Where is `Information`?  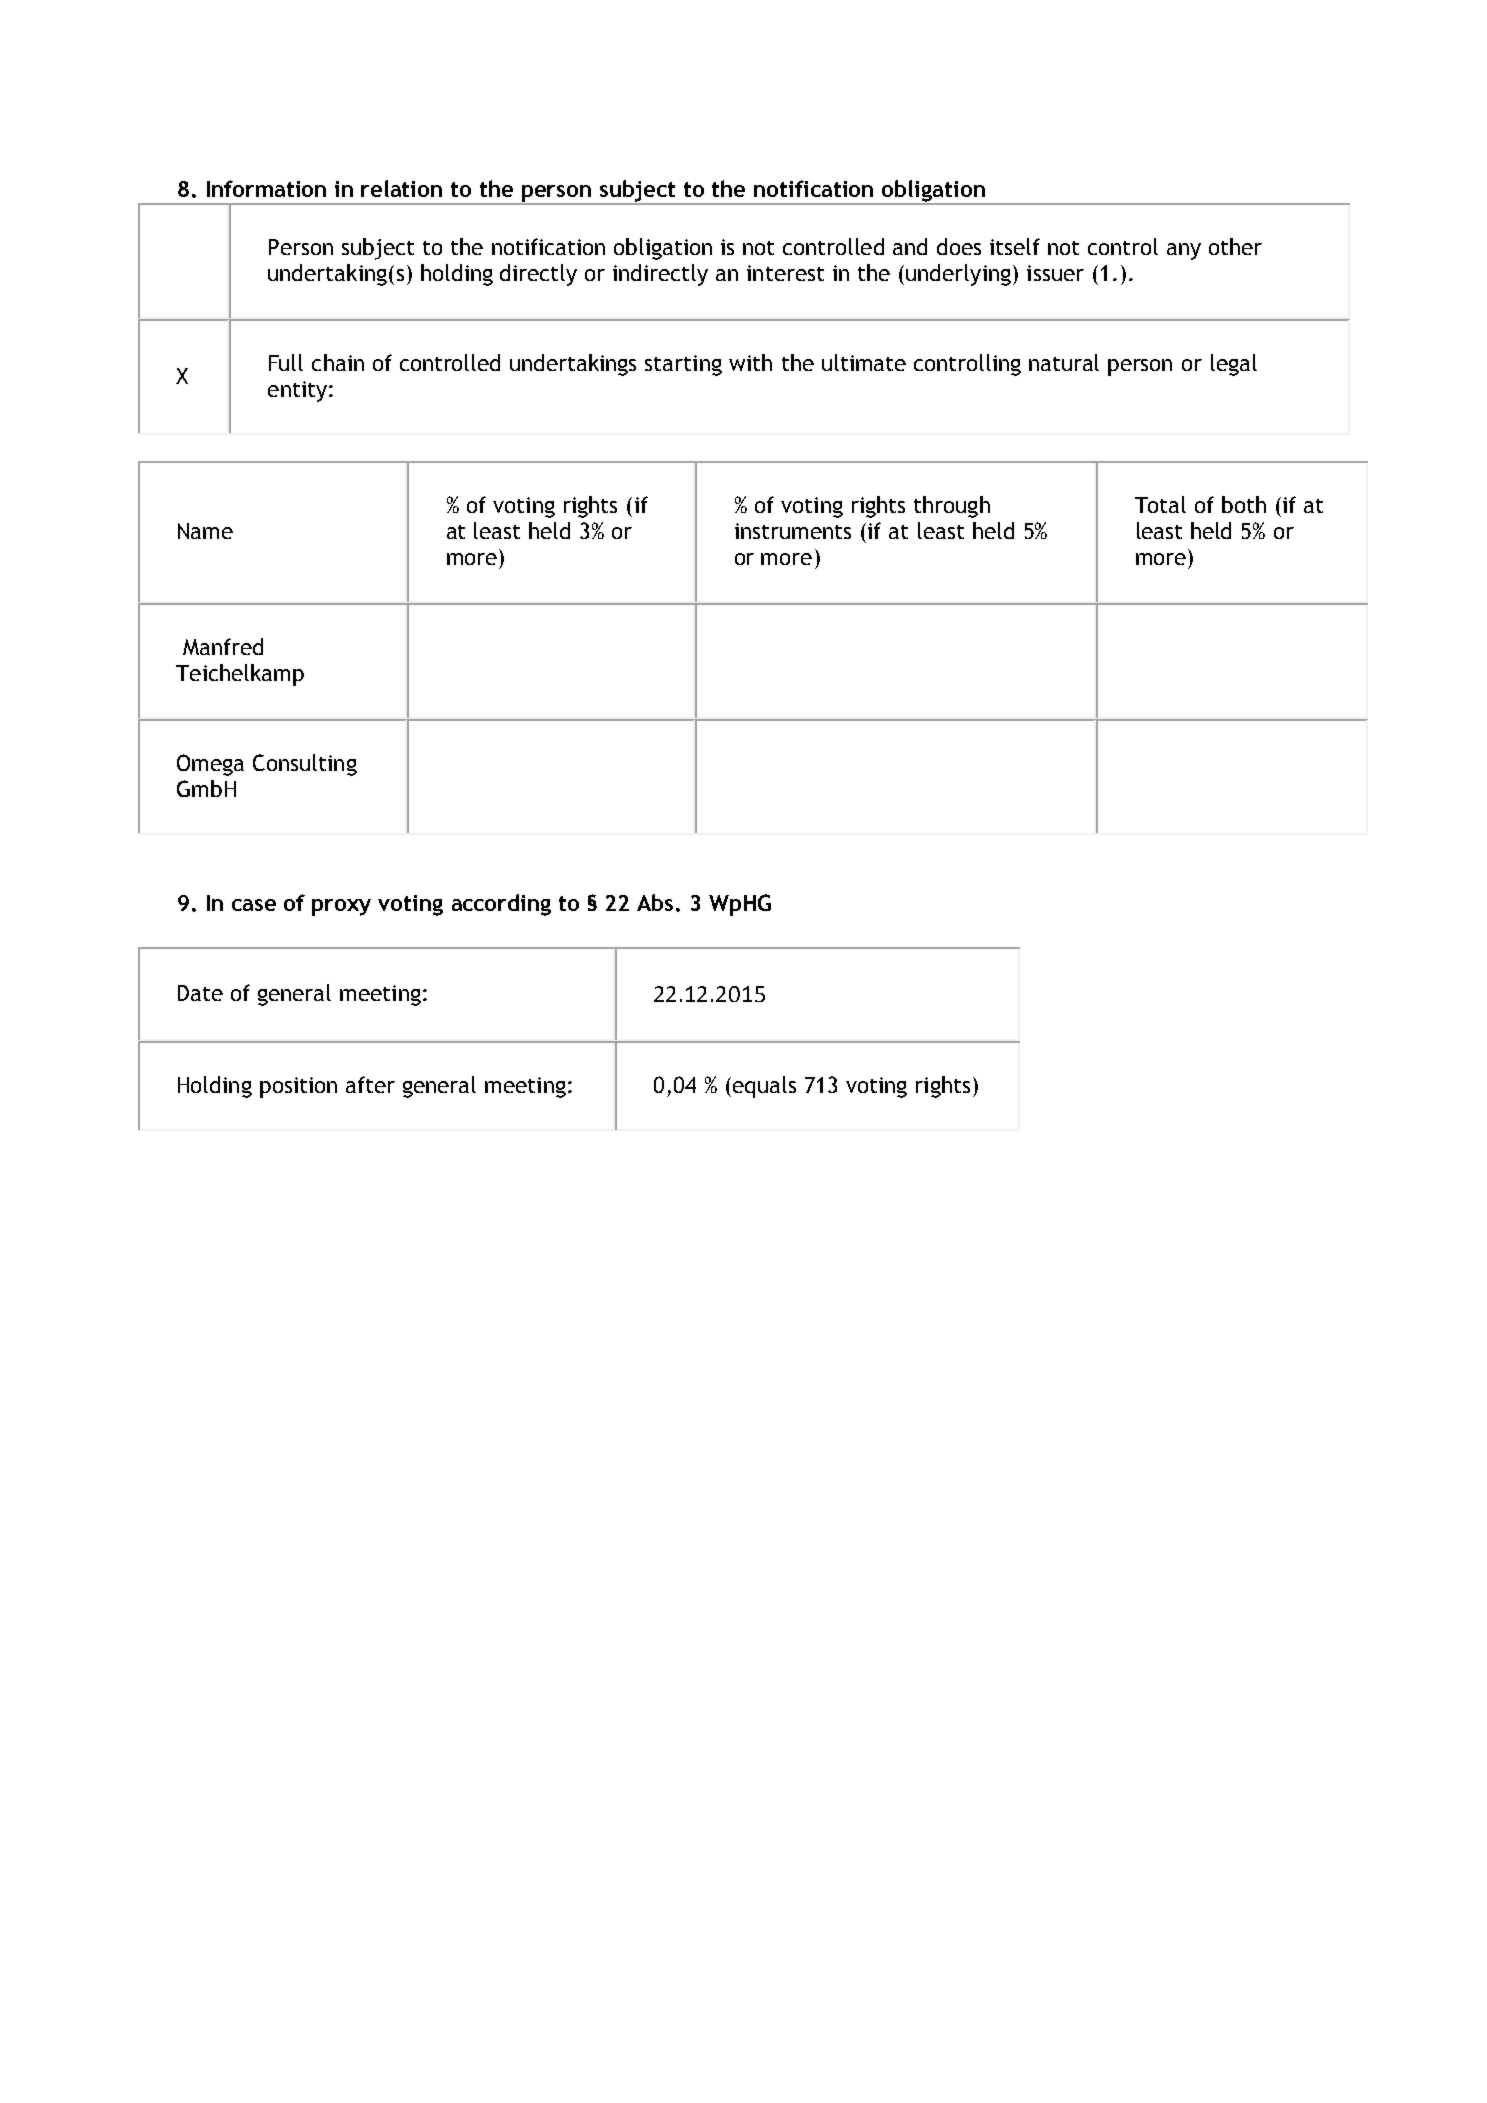 Information is located at coordinates (266, 188).
